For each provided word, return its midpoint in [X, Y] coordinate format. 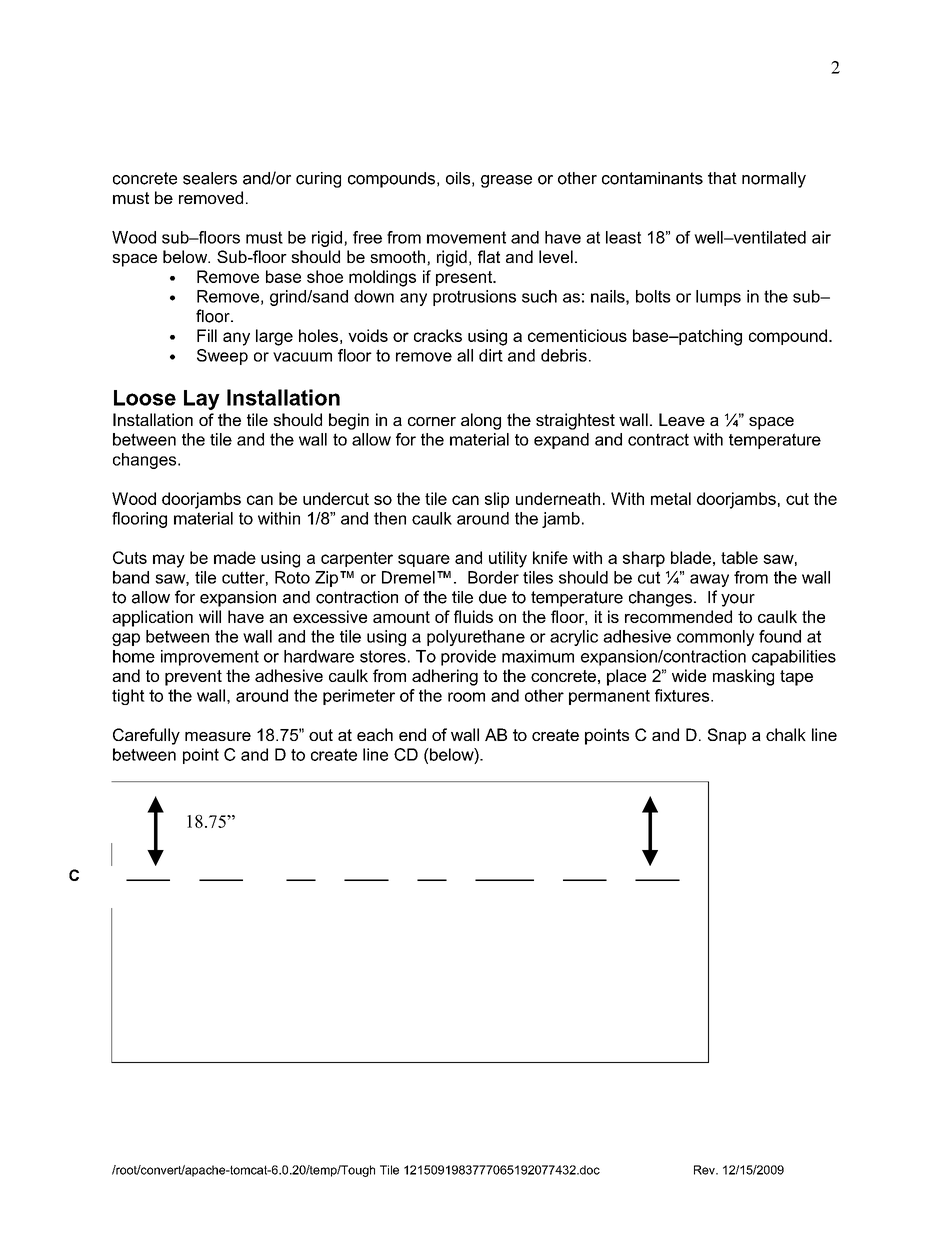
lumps [718, 298]
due [493, 597]
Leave [682, 419]
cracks [438, 335]
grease [506, 181]
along [481, 421]
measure [218, 736]
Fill [207, 335]
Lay [202, 400]
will [210, 616]
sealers [210, 178]
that [722, 178]
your [738, 600]
